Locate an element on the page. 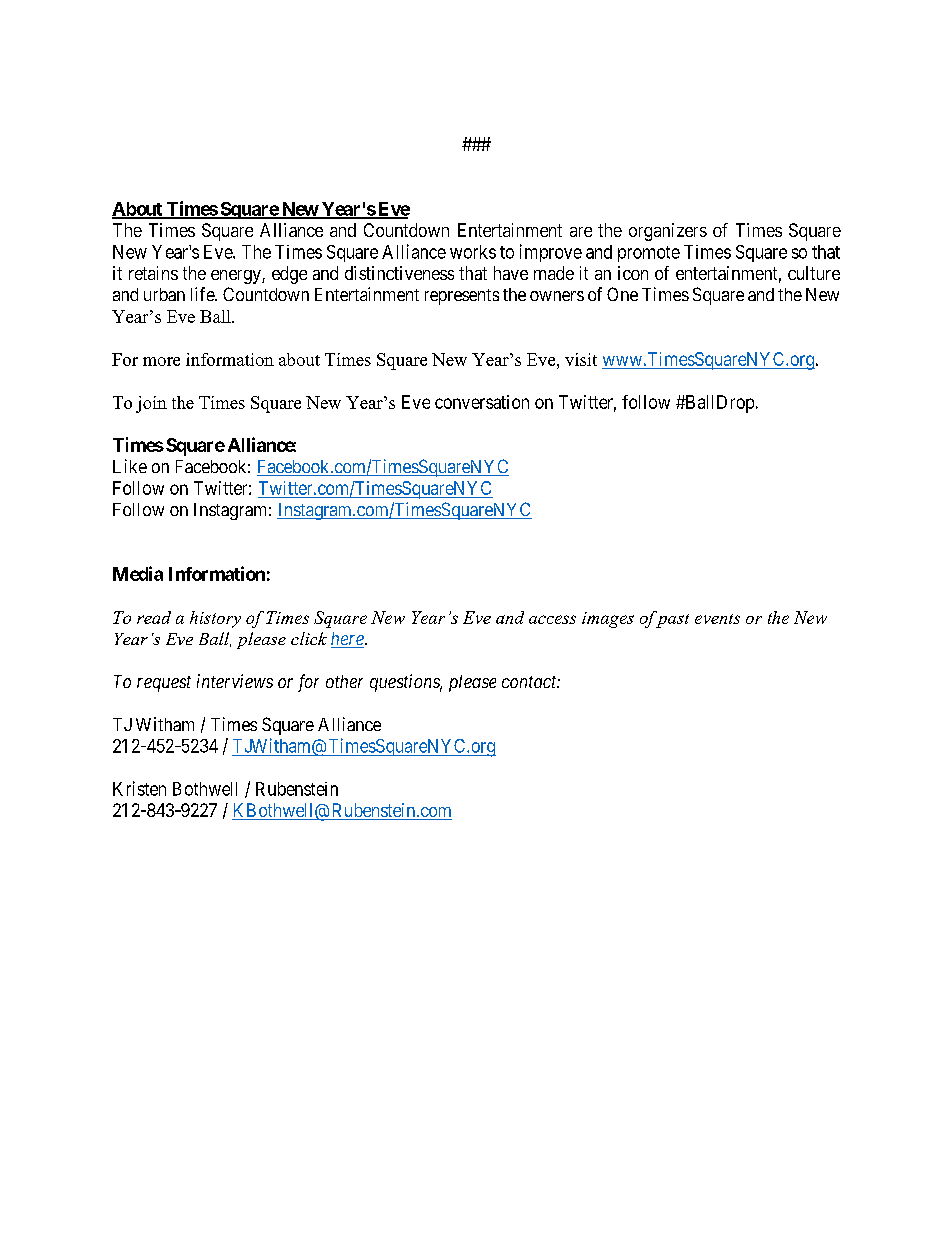 This image has height=1233, width=952. Like is located at coordinates (130, 466).
